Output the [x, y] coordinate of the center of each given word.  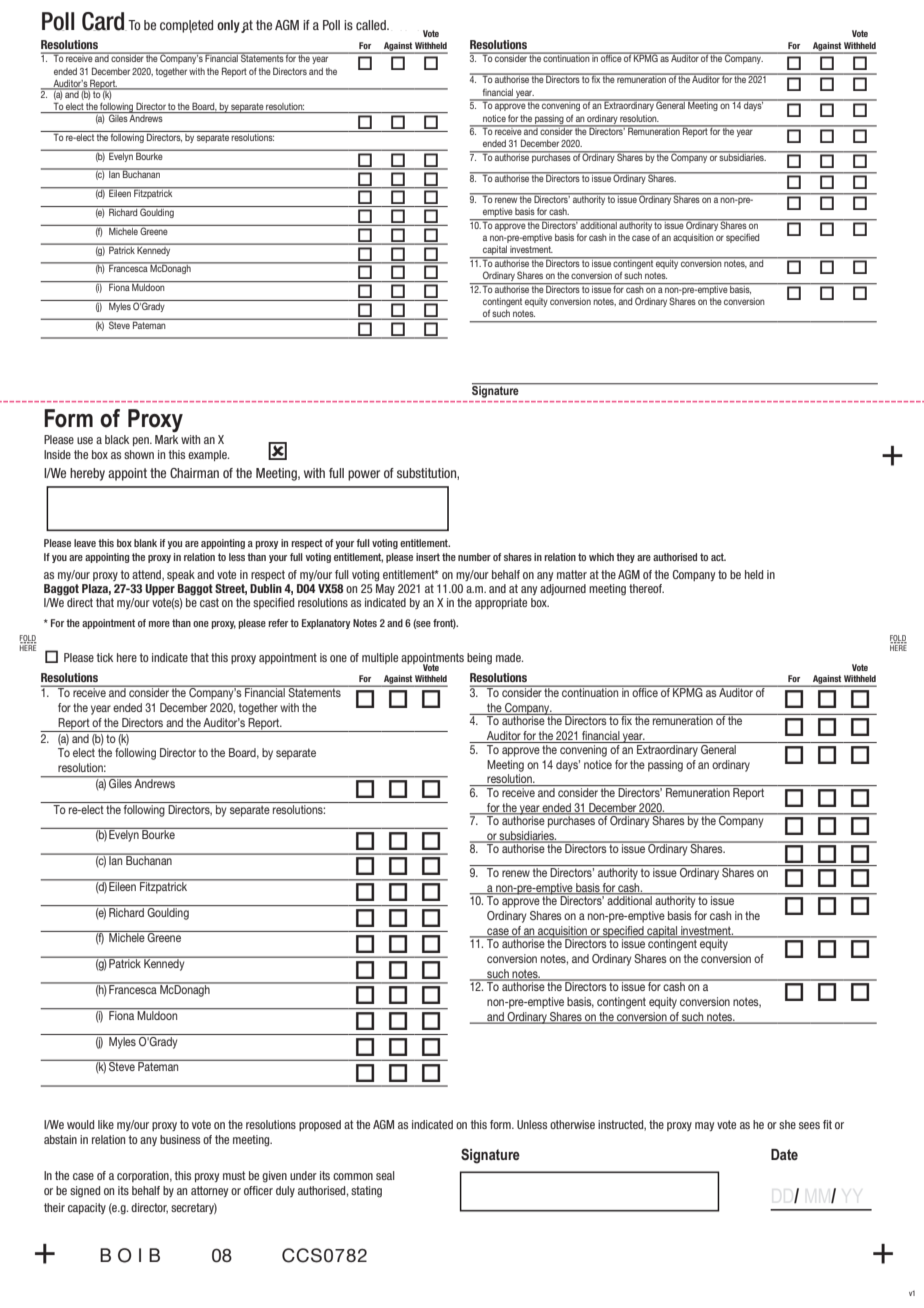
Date [784, 1154]
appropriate [501, 603]
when [326, 25]
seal [385, 1175]
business [180, 1139]
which [601, 557]
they [625, 558]
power [364, 475]
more [159, 624]
